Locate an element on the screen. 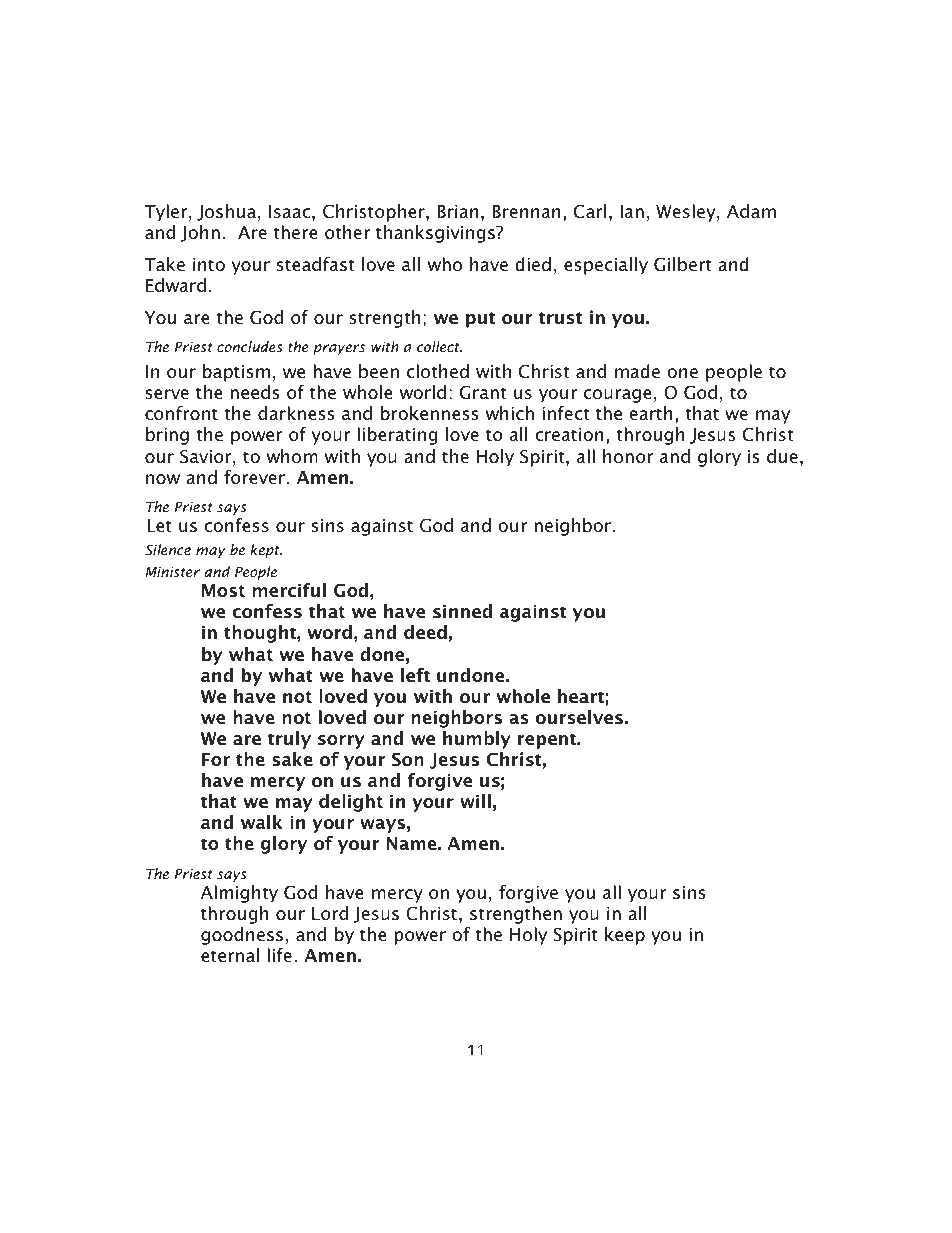 The image size is (952, 1233). forever is located at coordinates (254, 477).
